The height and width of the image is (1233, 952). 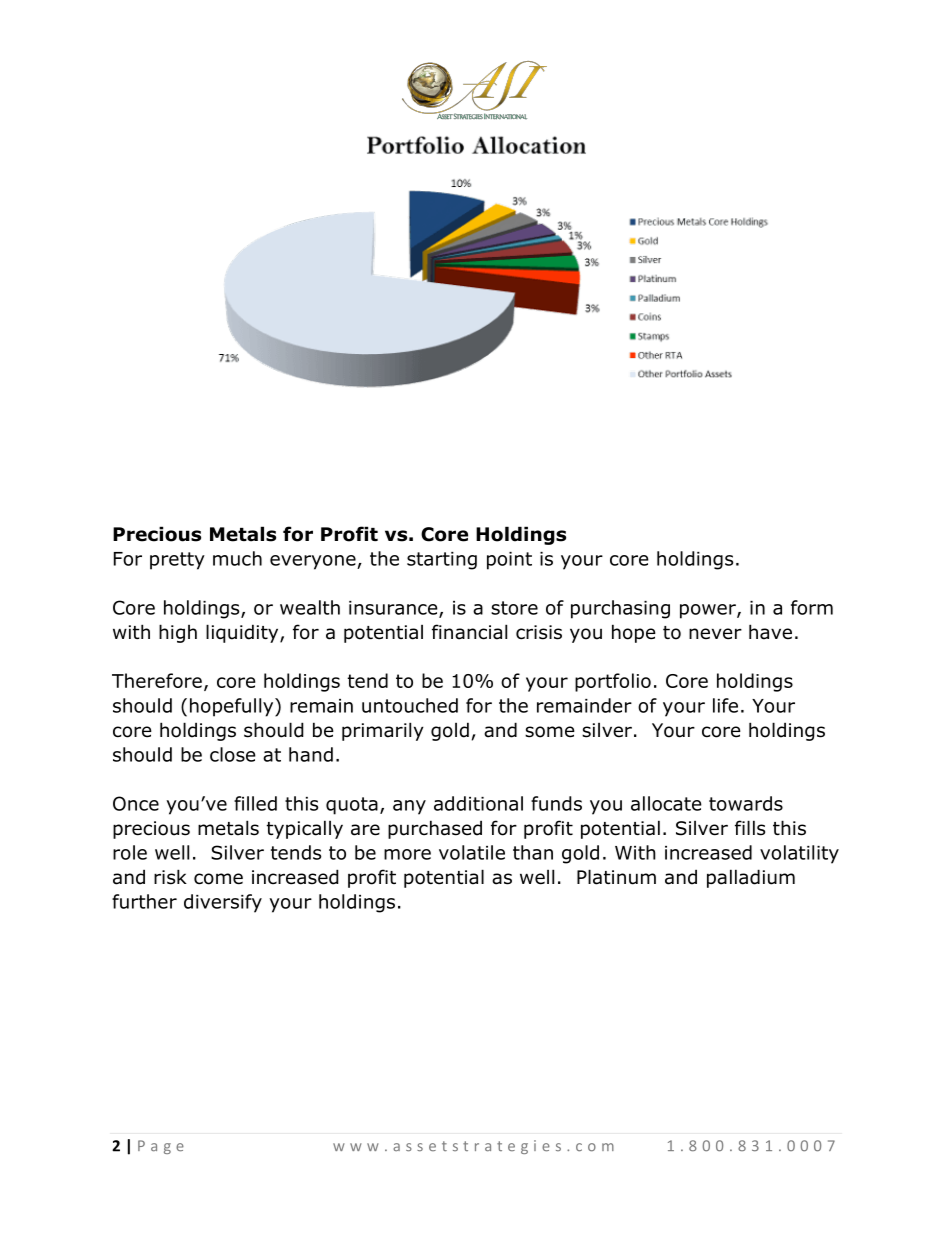 What do you see at coordinates (751, 878) in the image?
I see `palladium` at bounding box center [751, 878].
